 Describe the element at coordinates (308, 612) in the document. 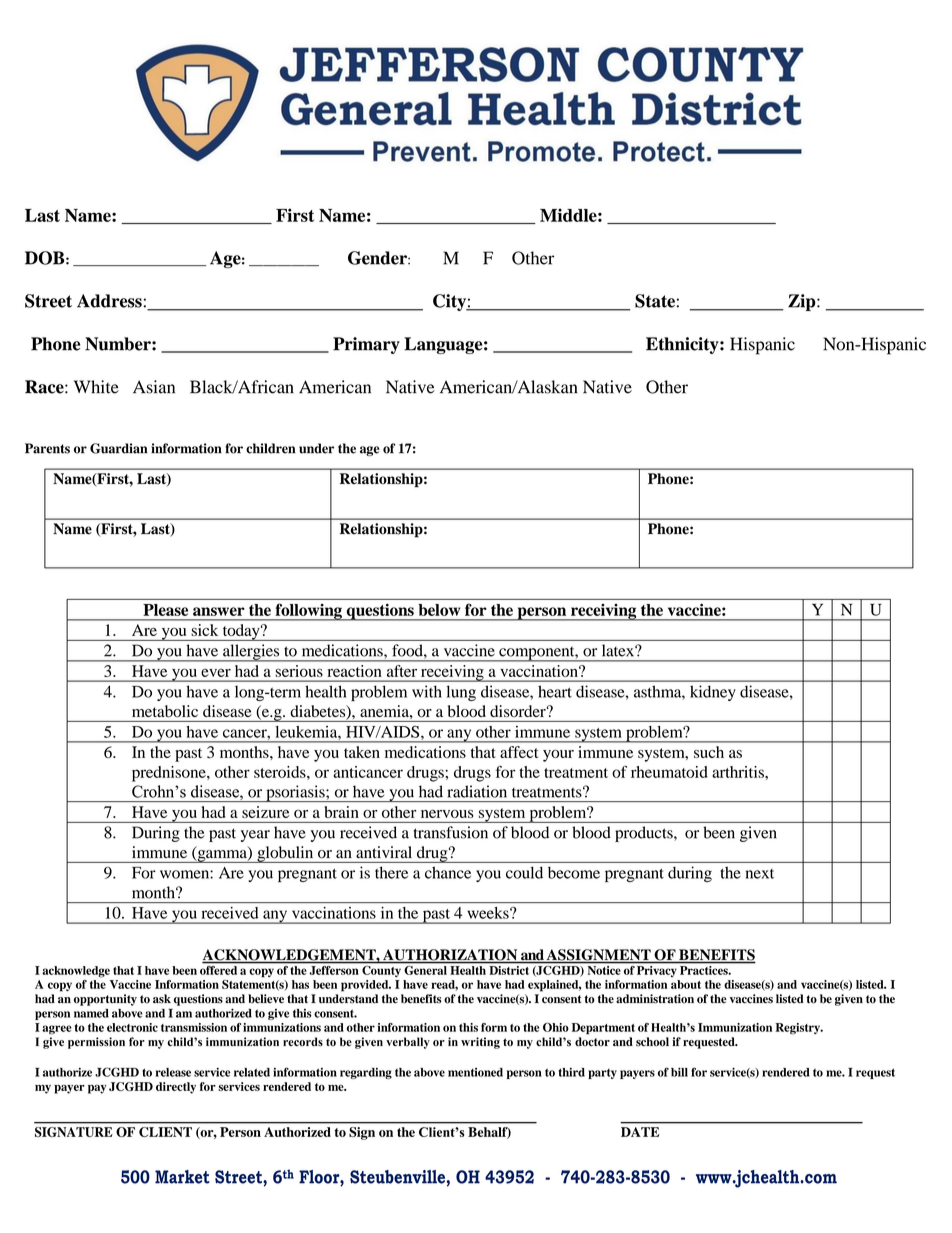

I see `following` at that location.
